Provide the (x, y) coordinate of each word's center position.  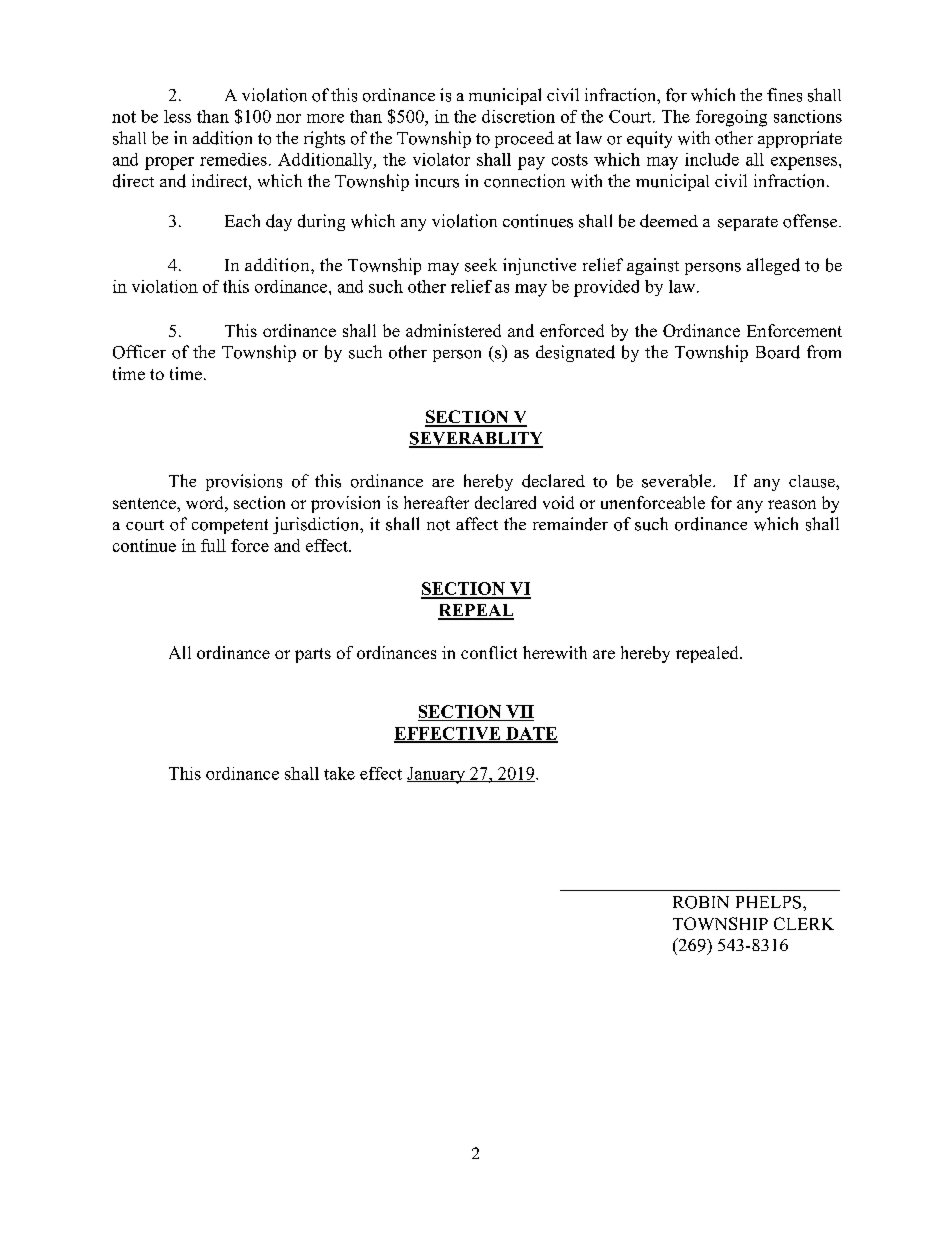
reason (792, 504)
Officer (139, 352)
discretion (518, 116)
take (339, 773)
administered (453, 330)
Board (778, 352)
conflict (489, 652)
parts (313, 655)
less (177, 116)
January (437, 775)
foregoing (731, 118)
